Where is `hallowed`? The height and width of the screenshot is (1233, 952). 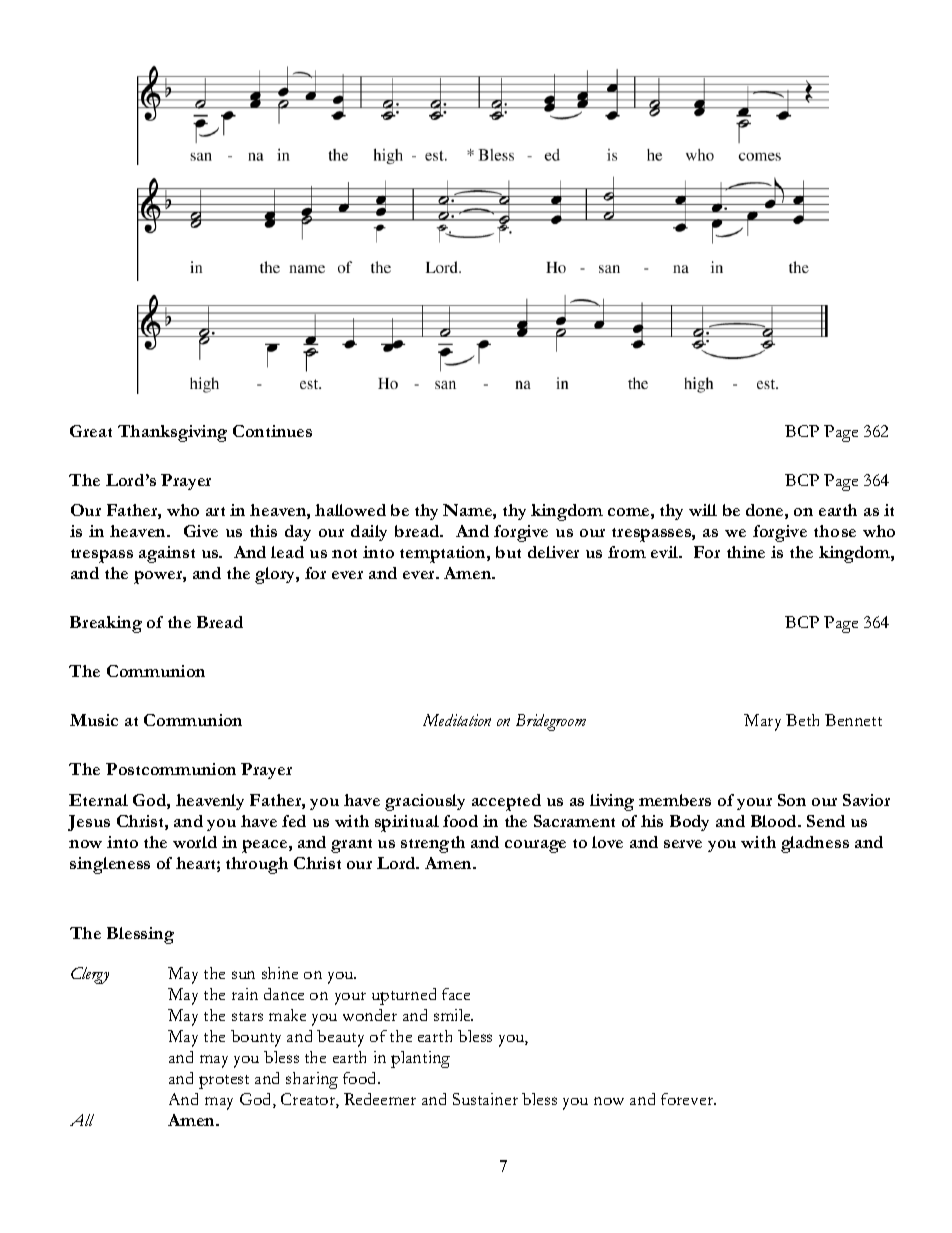 hallowed is located at coordinates (350, 510).
